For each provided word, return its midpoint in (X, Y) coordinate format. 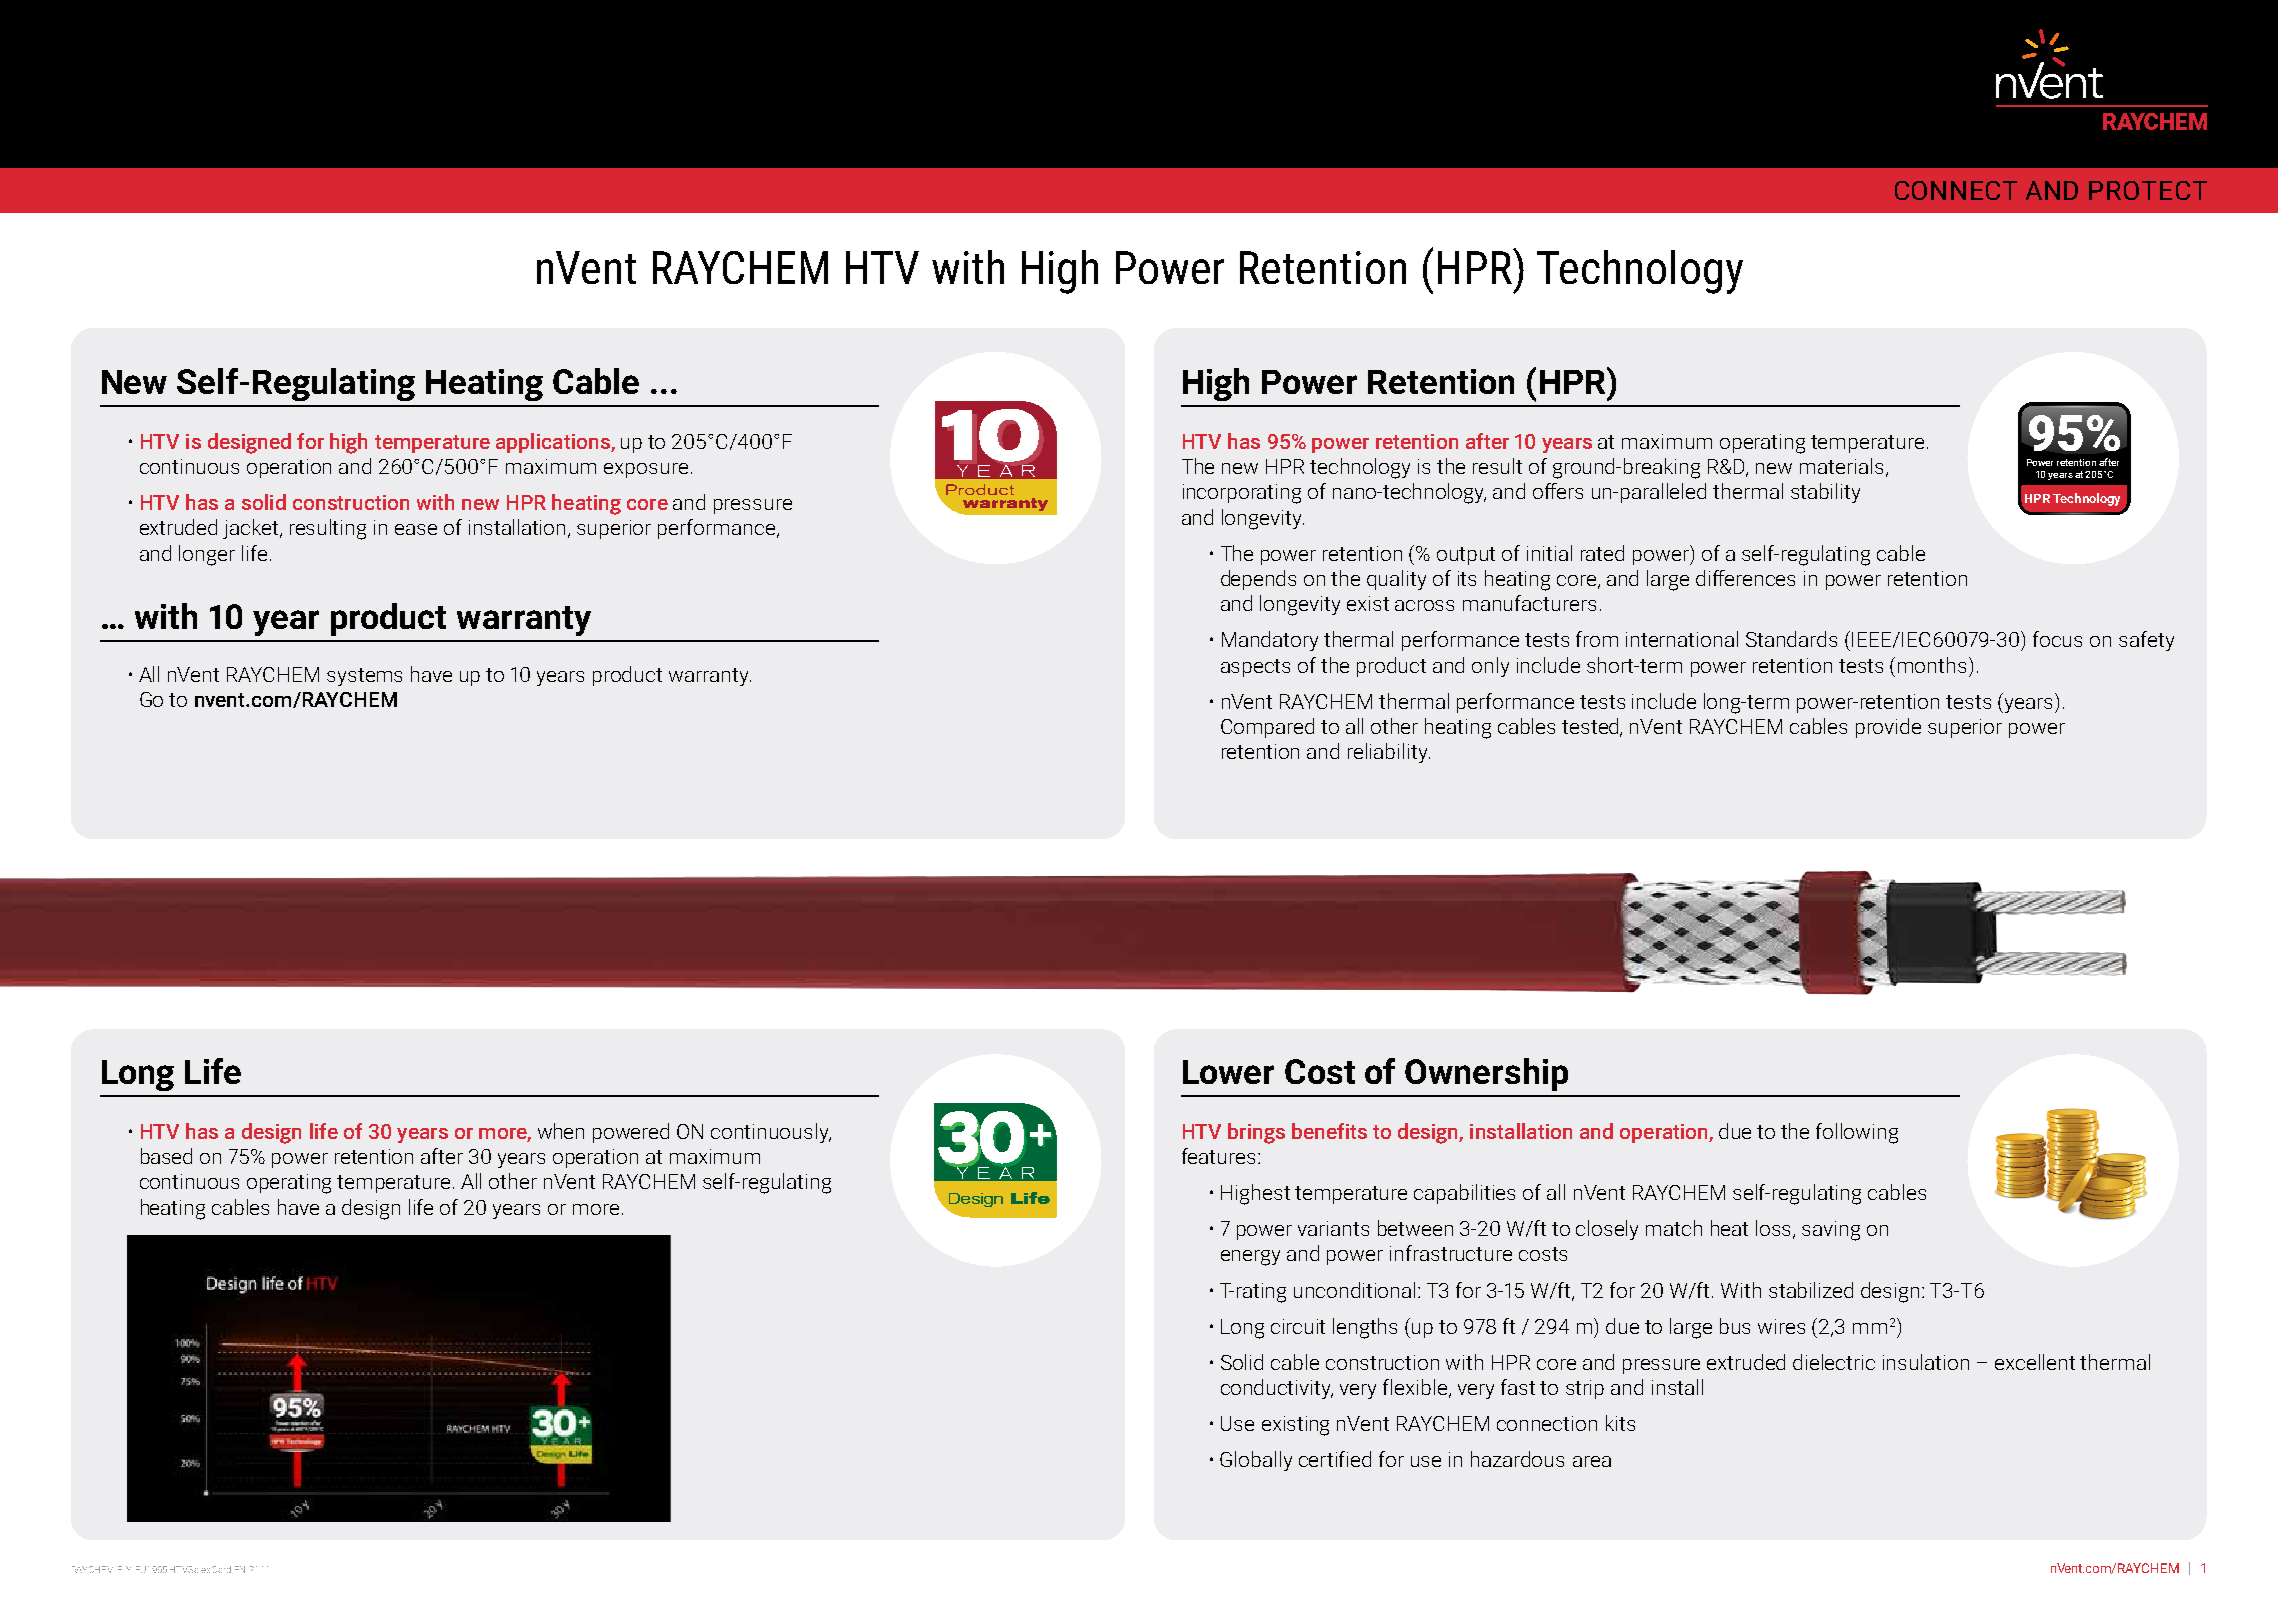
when (561, 1131)
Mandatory (1270, 641)
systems (364, 677)
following (1857, 1133)
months (1932, 665)
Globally (1256, 1461)
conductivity (1277, 1389)
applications (554, 443)
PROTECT (2148, 190)
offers (1558, 491)
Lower (1228, 1072)
